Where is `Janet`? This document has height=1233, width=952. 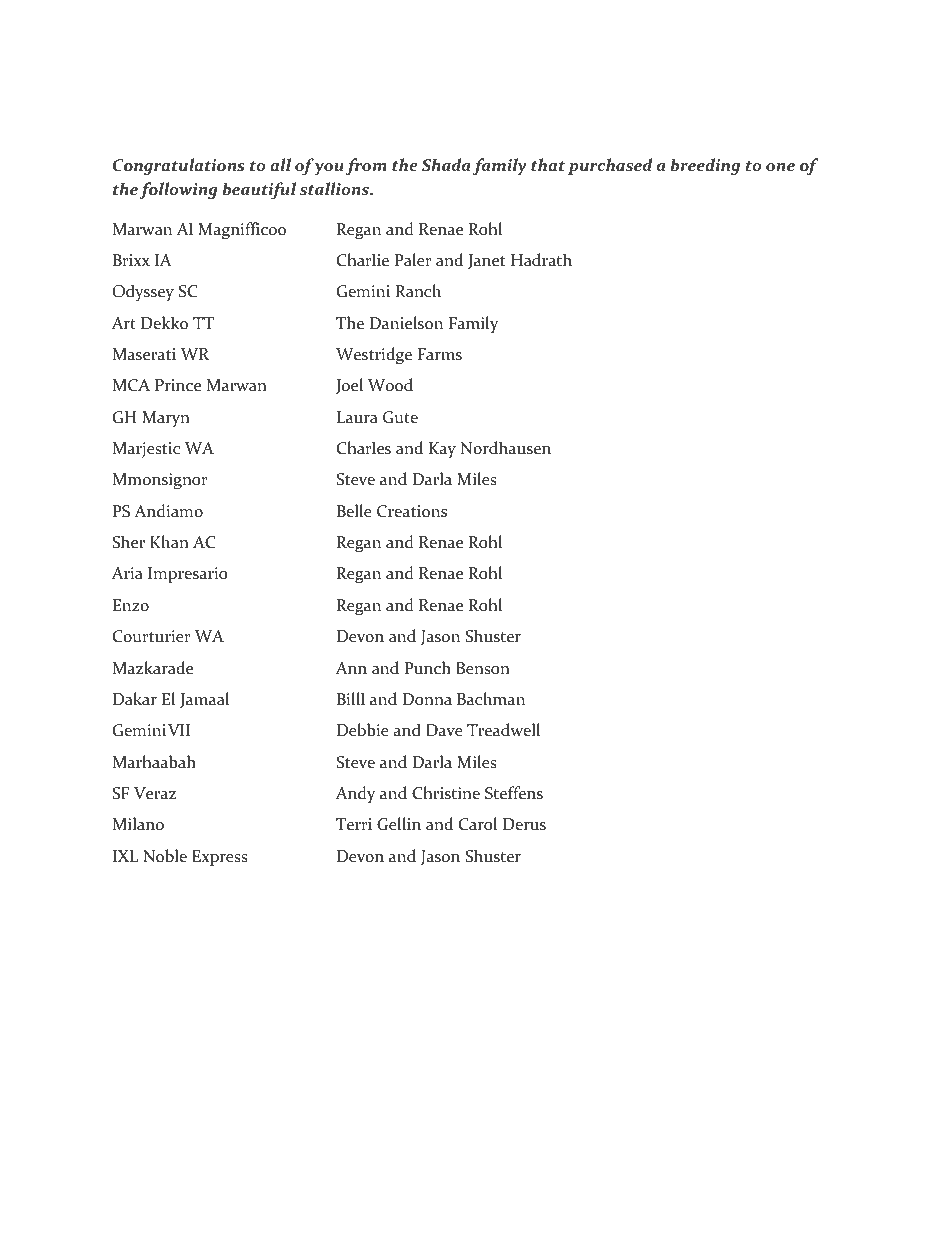 Janet is located at coordinates (486, 262).
